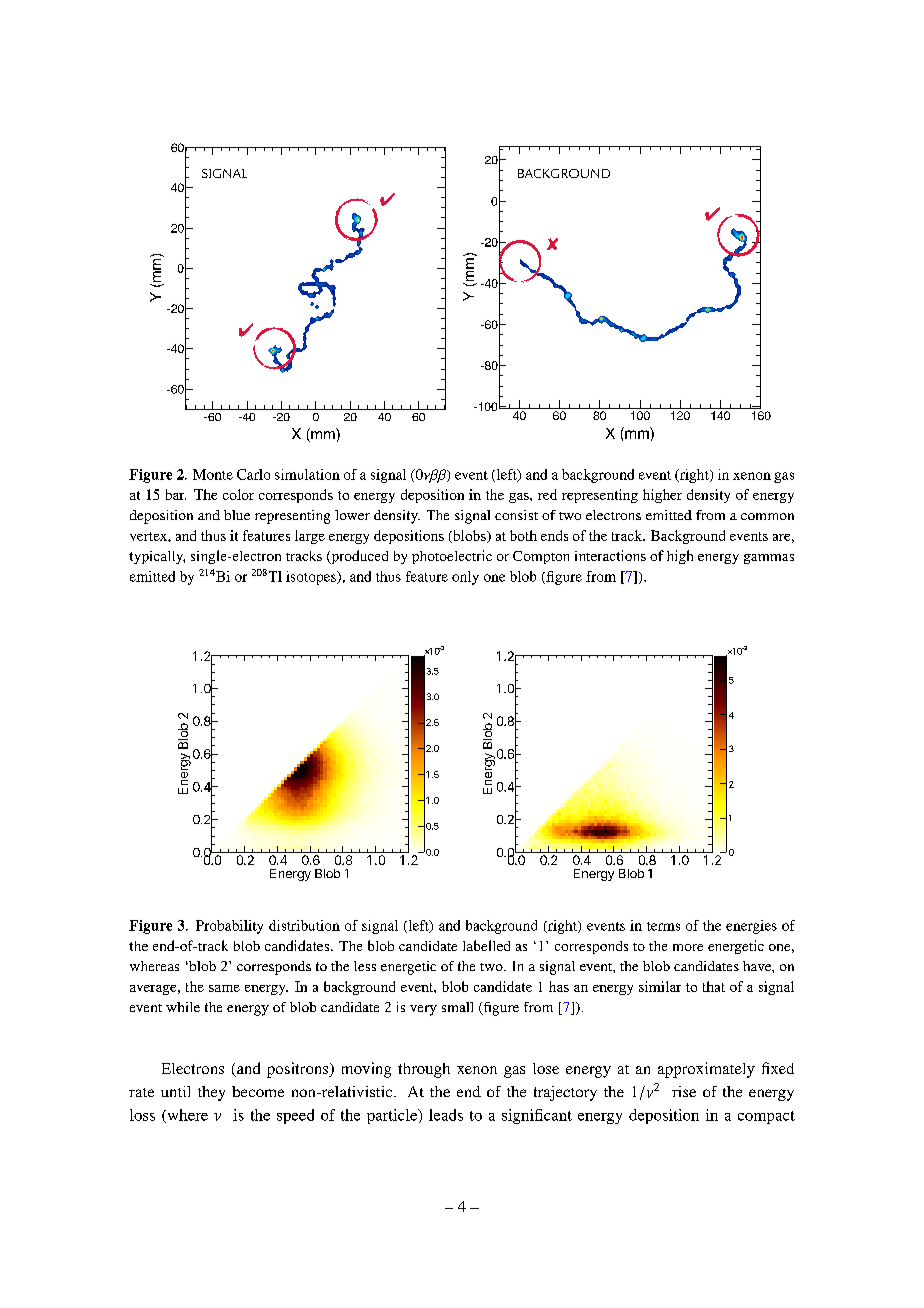 The image size is (924, 1308). Describe the element at coordinates (663, 926) in the image. I see `terms` at that location.
